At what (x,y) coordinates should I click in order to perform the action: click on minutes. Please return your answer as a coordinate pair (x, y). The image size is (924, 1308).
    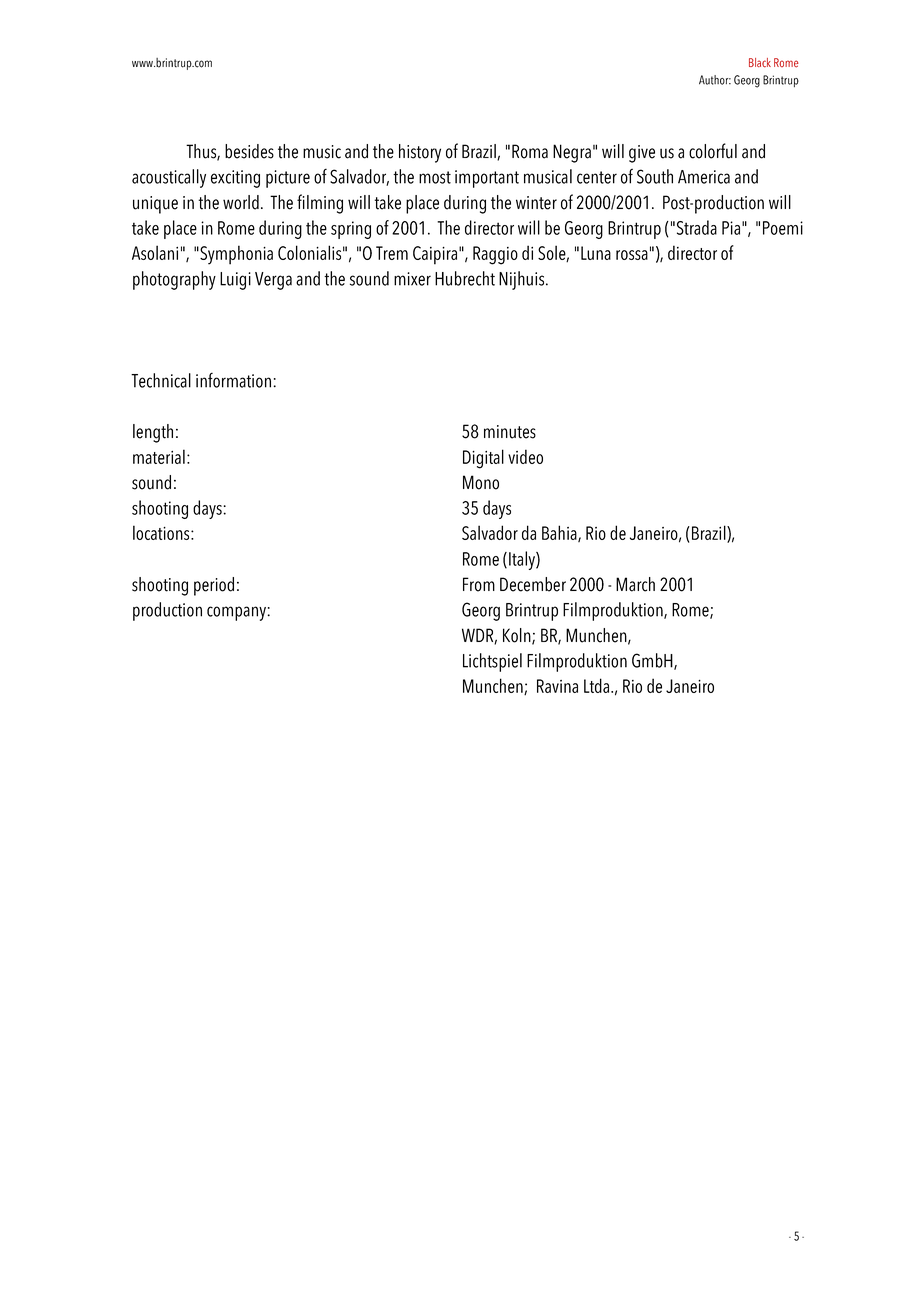
    Looking at the image, I should click on (510, 432).
